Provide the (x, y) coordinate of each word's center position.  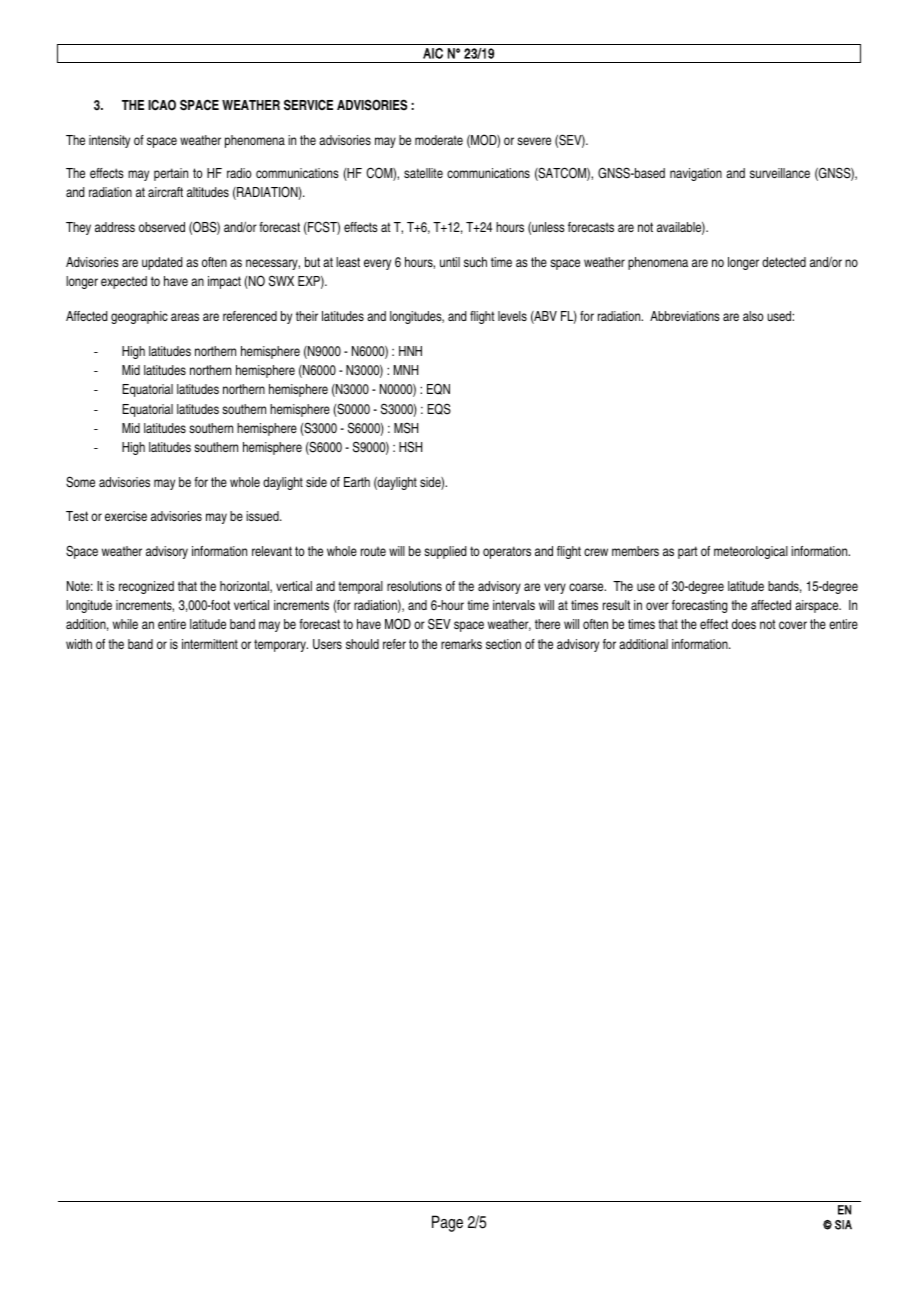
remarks (461, 644)
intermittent (210, 644)
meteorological (751, 552)
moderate (439, 140)
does (744, 624)
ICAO (162, 105)
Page (447, 1223)
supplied (445, 552)
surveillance (780, 173)
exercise (126, 516)
